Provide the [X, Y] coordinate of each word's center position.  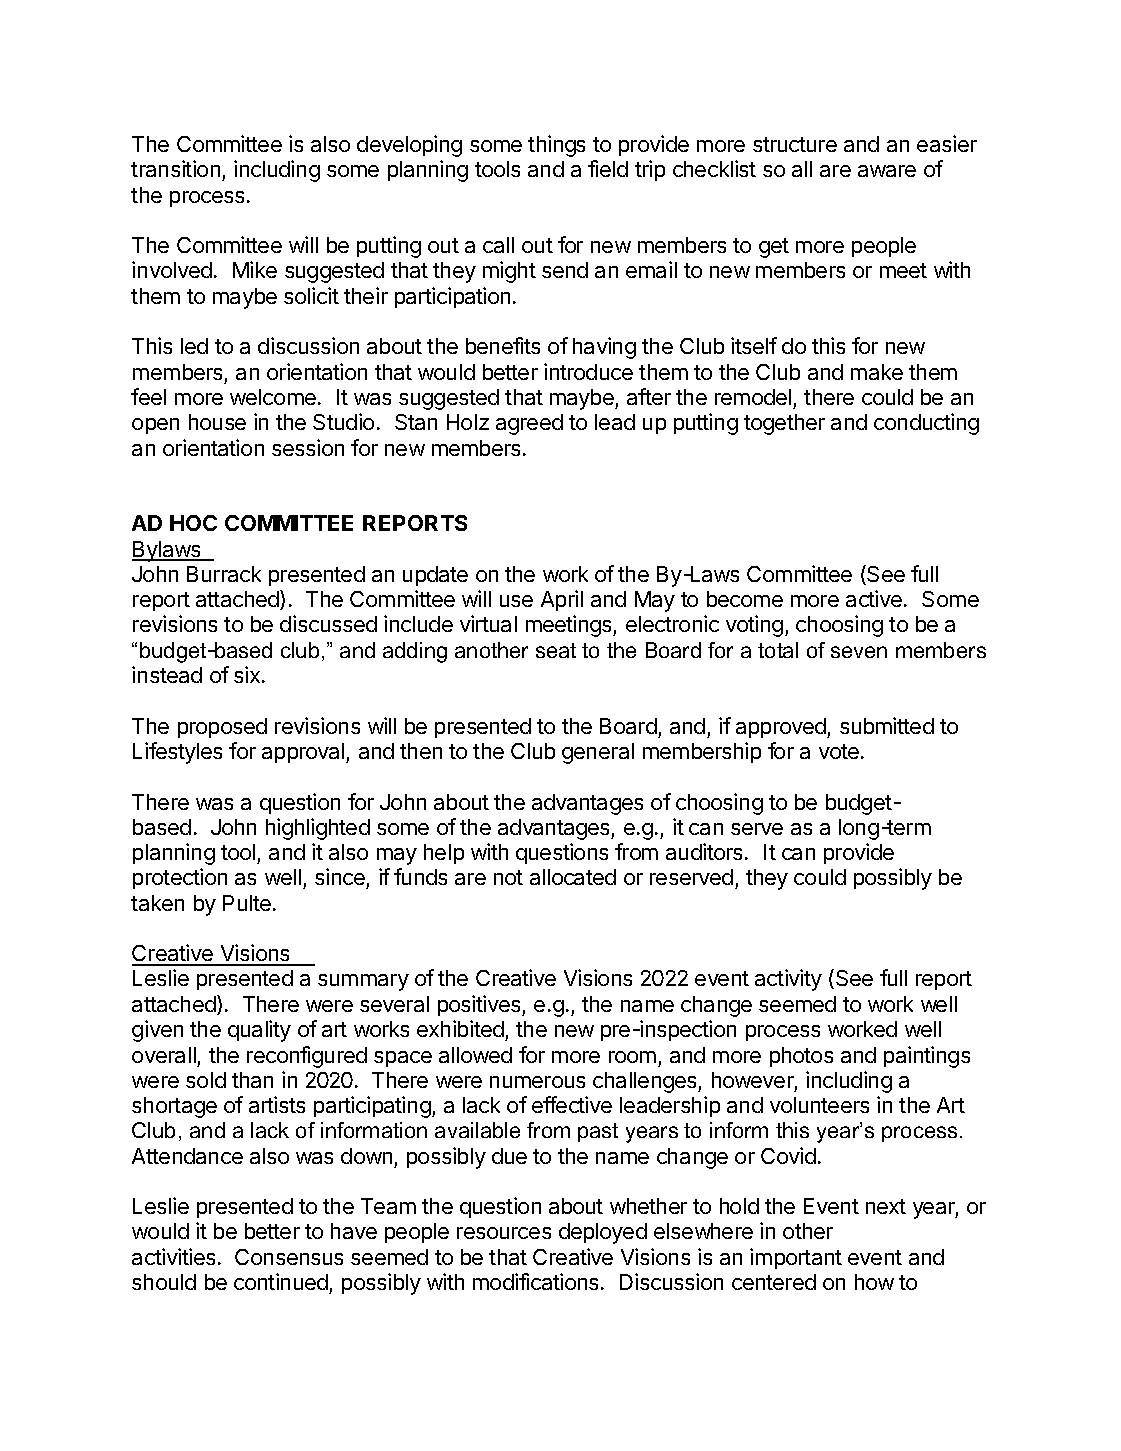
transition [175, 168]
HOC [193, 523]
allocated [573, 877]
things [556, 146]
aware [887, 171]
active [874, 598]
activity [788, 980]
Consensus [289, 1257]
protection [180, 878]
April [562, 600]
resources [504, 1233]
